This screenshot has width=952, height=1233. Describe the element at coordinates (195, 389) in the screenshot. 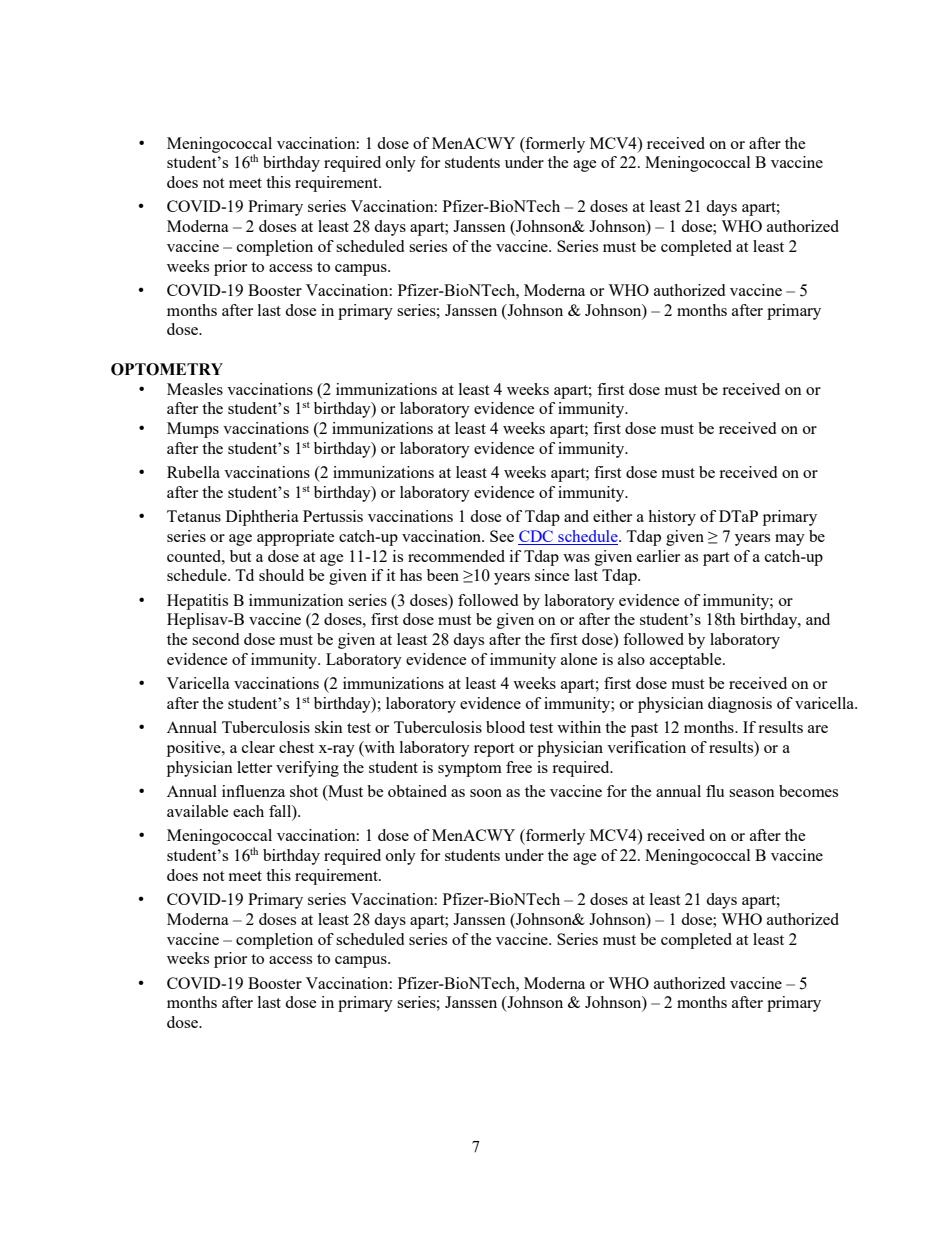

I see `Measles` at that location.
